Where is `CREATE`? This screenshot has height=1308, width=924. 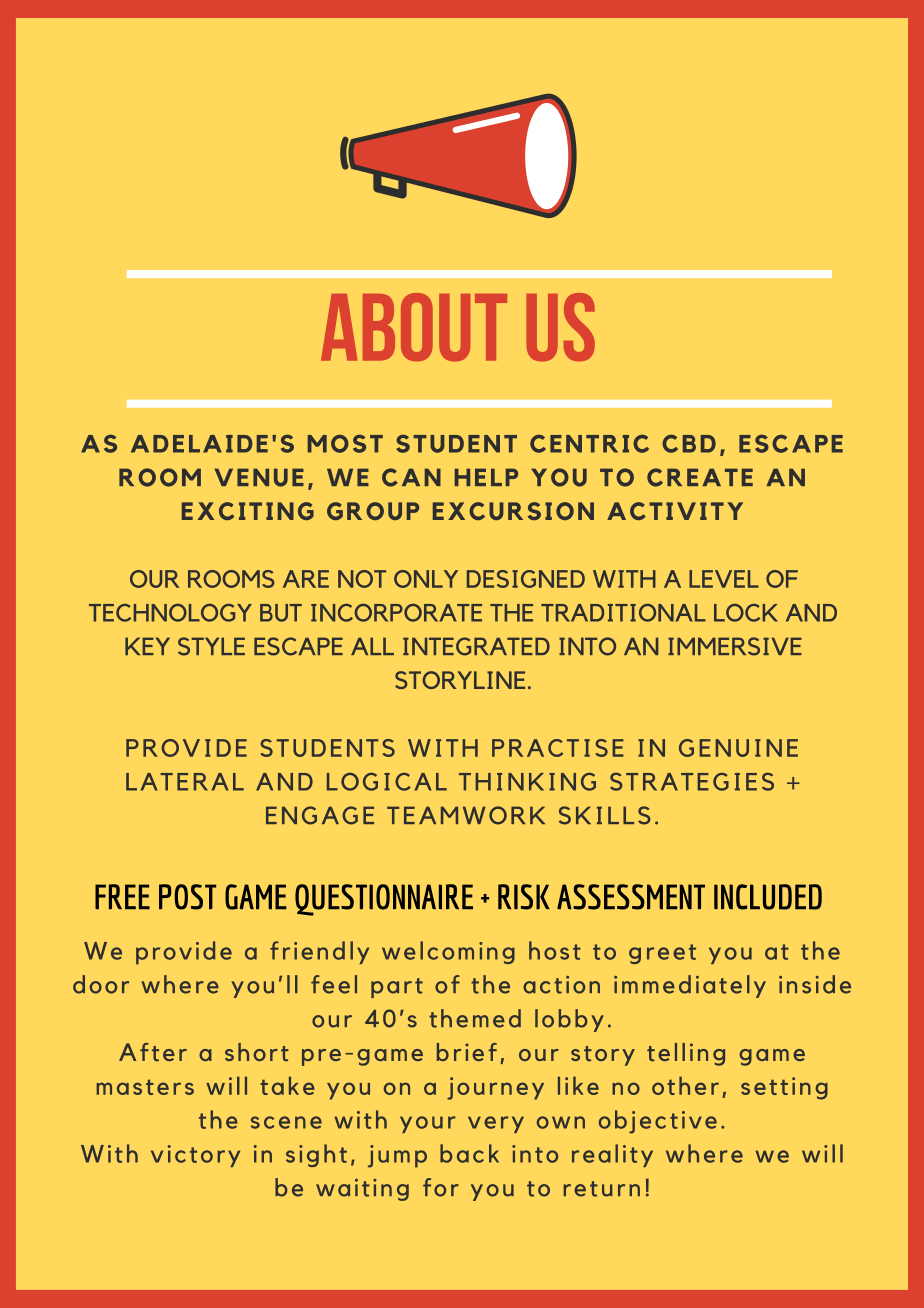
CREATE is located at coordinates (700, 477).
